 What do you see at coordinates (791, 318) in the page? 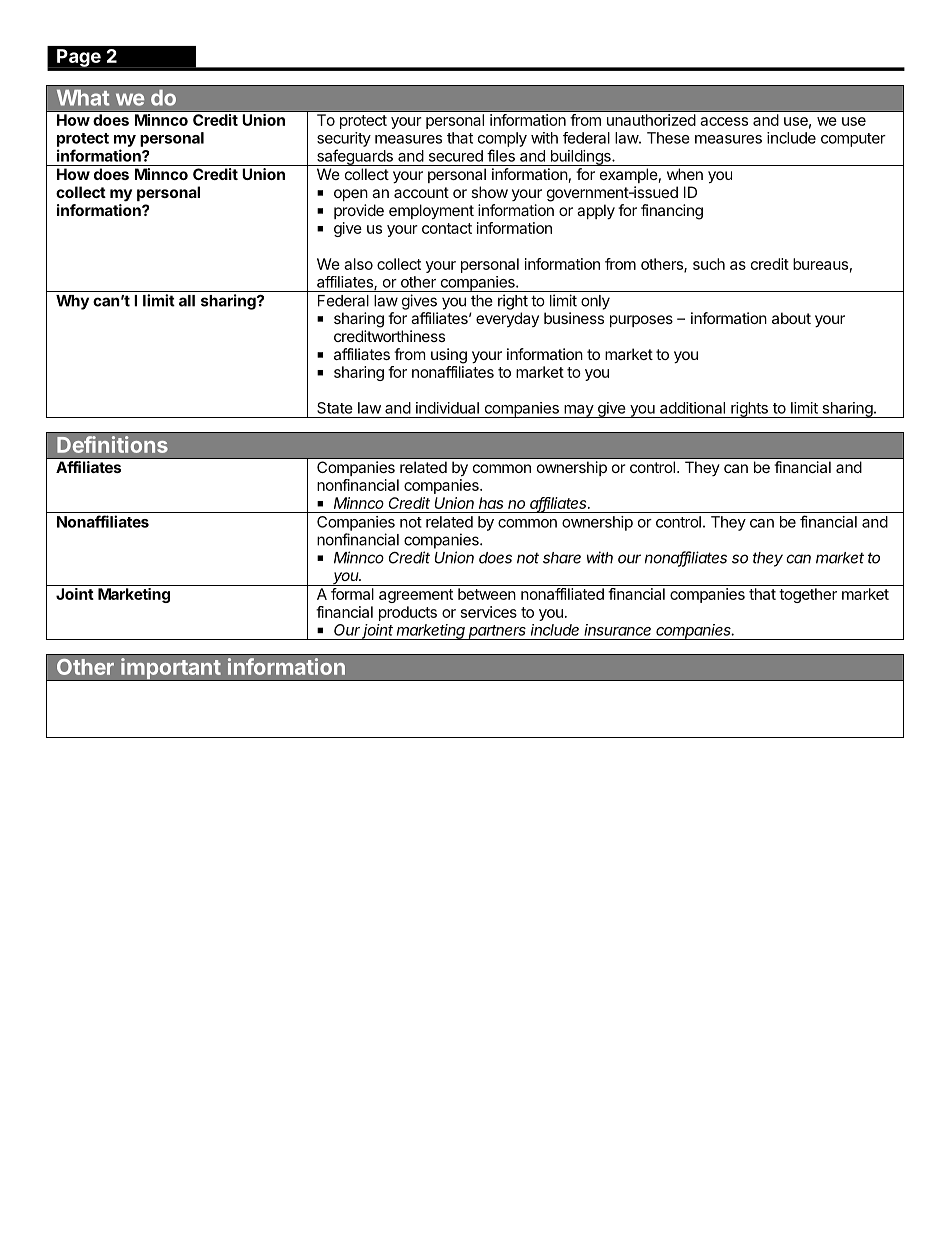
I see `about` at bounding box center [791, 318].
